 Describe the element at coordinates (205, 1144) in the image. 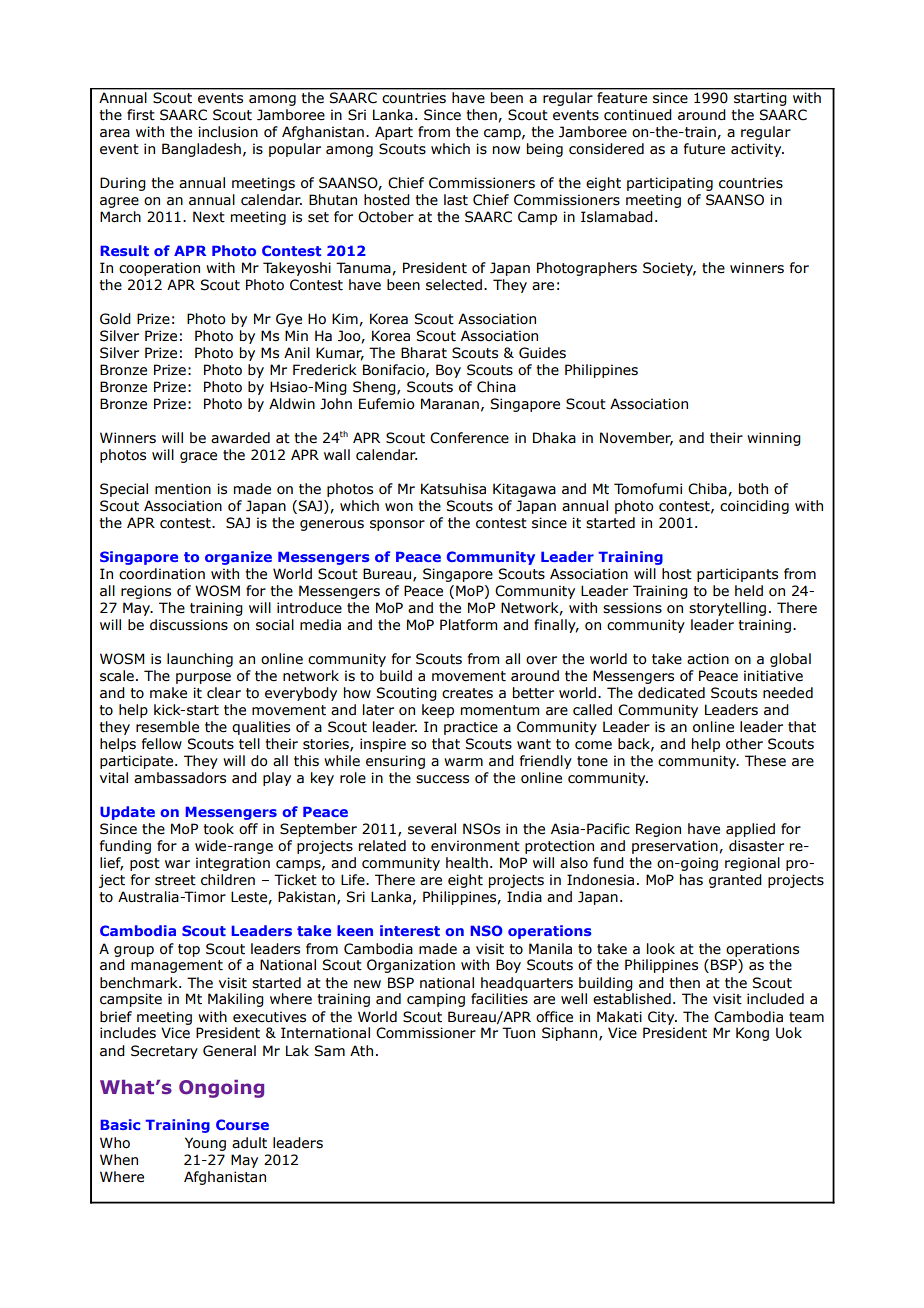

I see `Young` at that location.
